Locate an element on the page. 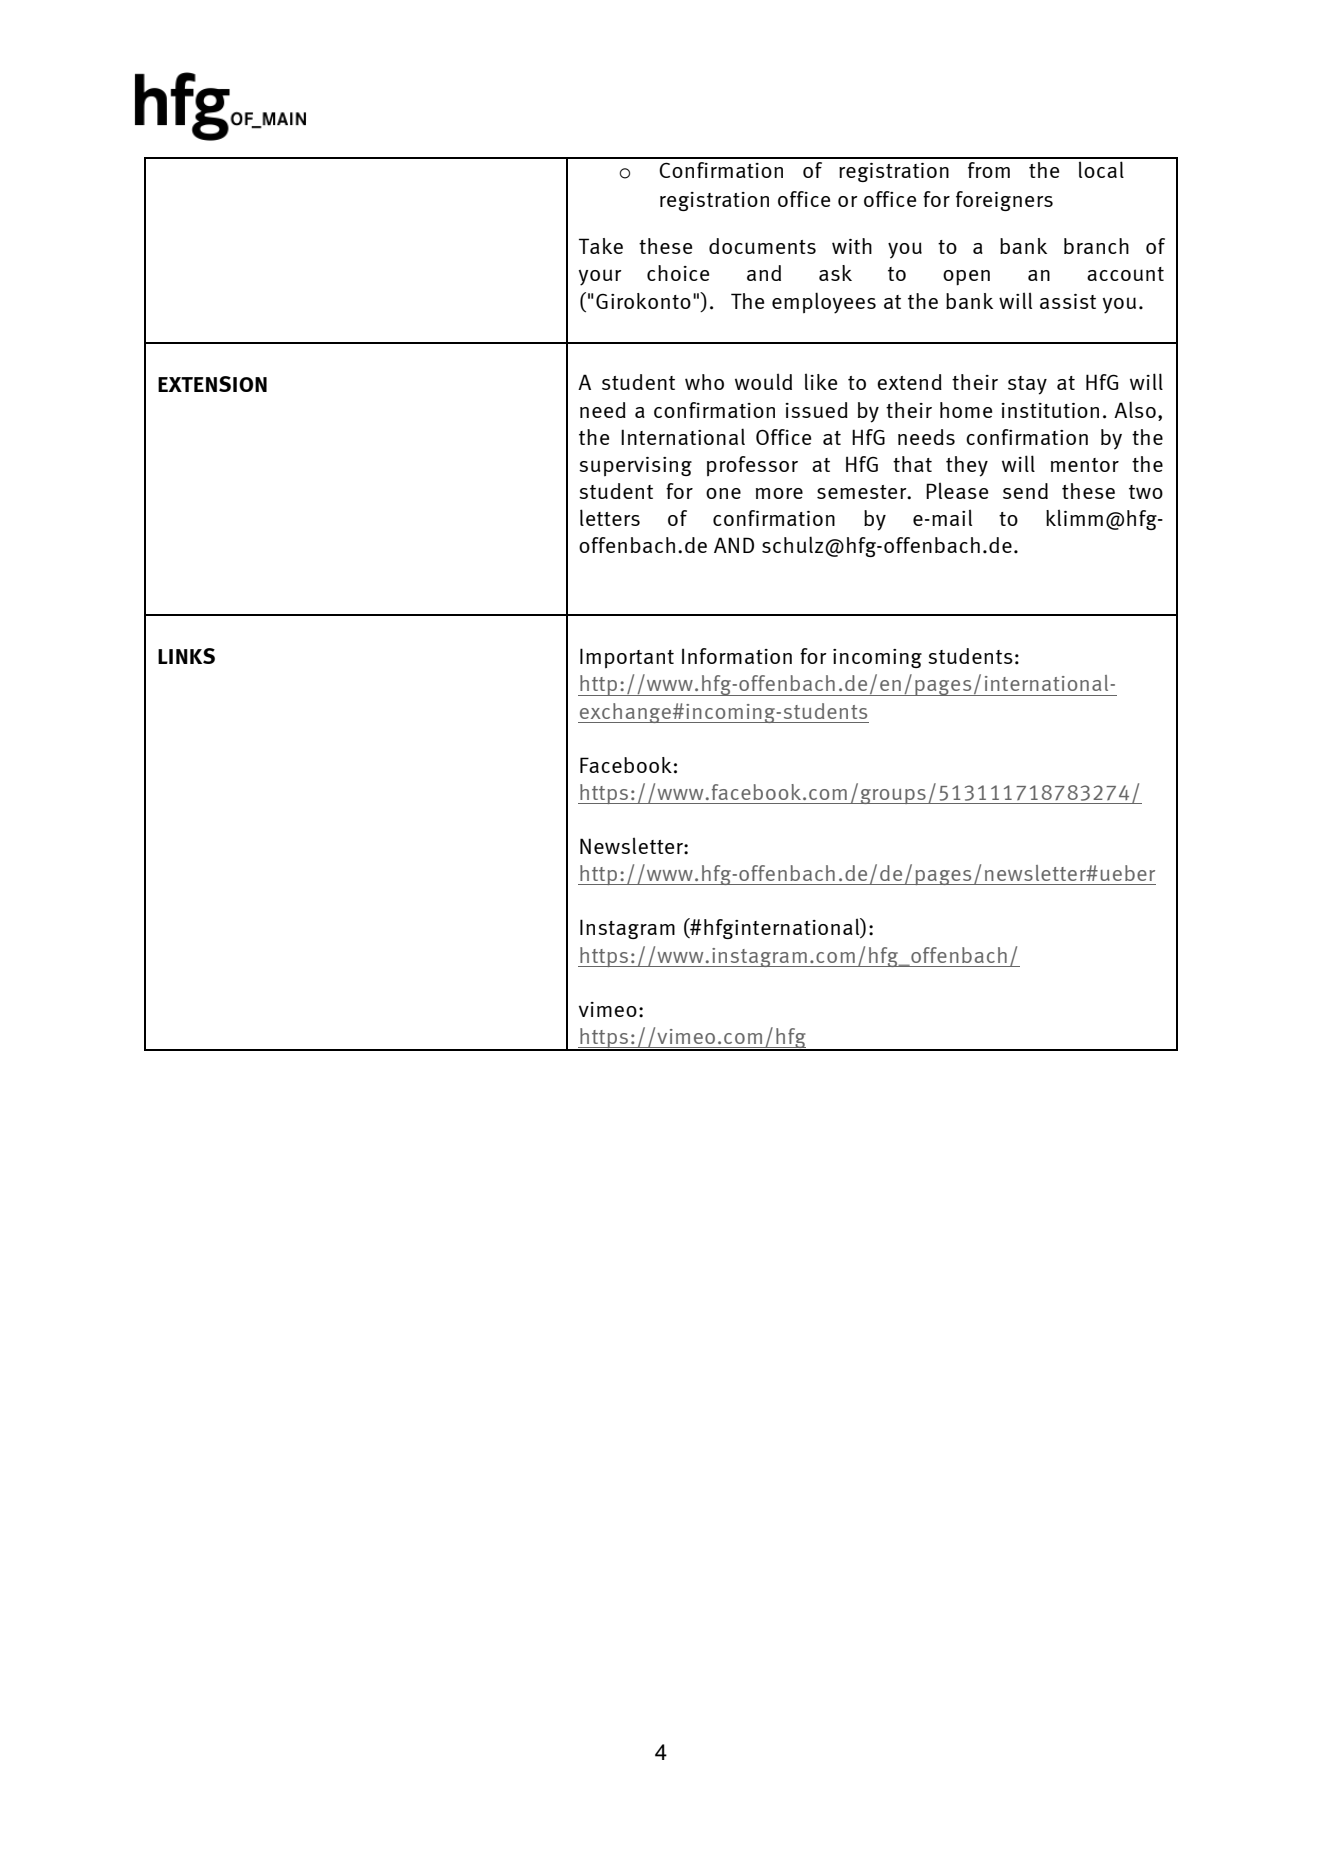  one is located at coordinates (723, 493).
